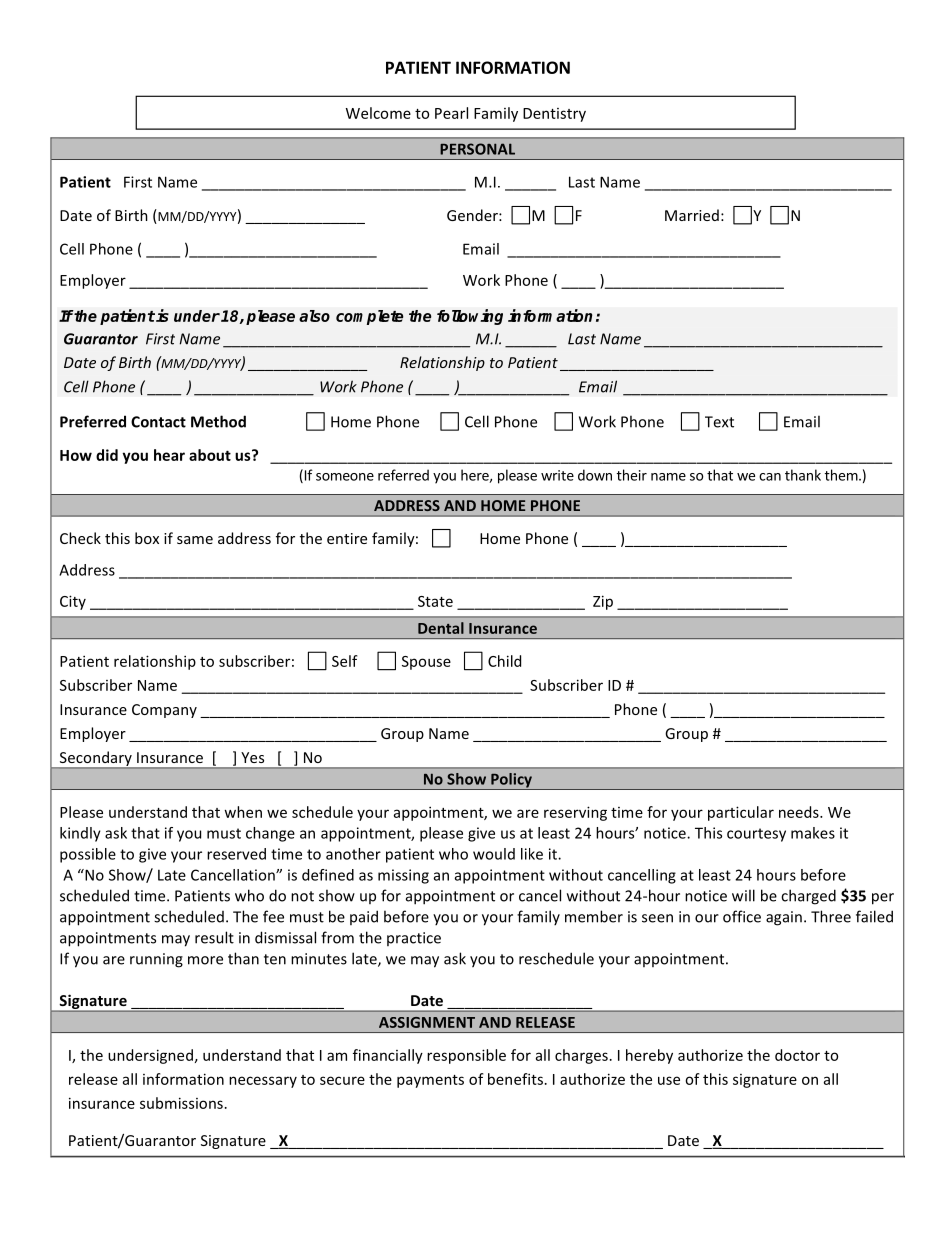  I want to click on reserved, so click(236, 854).
